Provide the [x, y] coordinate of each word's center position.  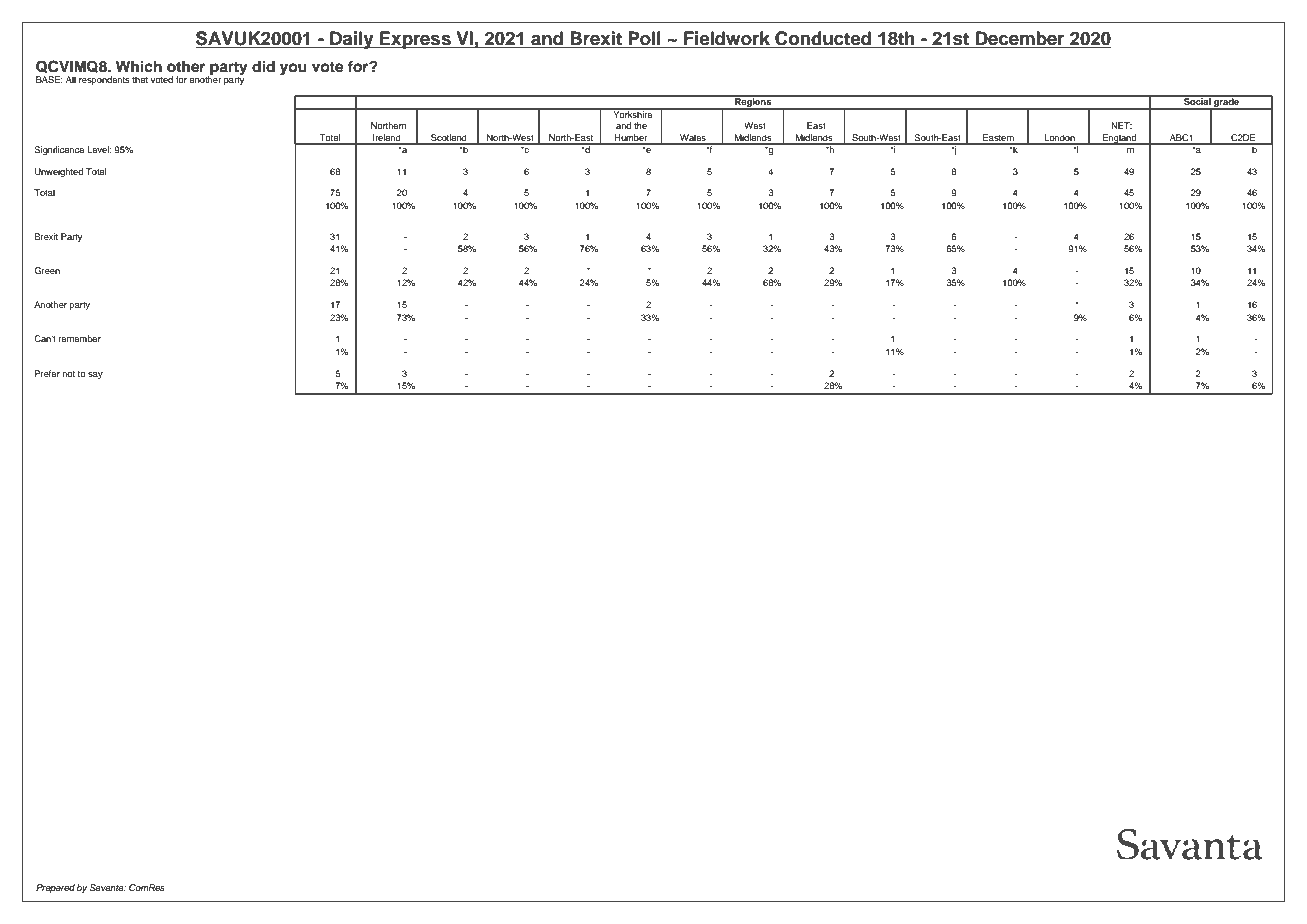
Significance [59, 150]
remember [80, 338]
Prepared [55, 888]
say [95, 375]
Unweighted [59, 172]
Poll [644, 39]
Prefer [47, 373]
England [1120, 139]
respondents [104, 80]
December [1020, 39]
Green [47, 270]
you [293, 69]
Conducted [823, 39]
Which [139, 66]
